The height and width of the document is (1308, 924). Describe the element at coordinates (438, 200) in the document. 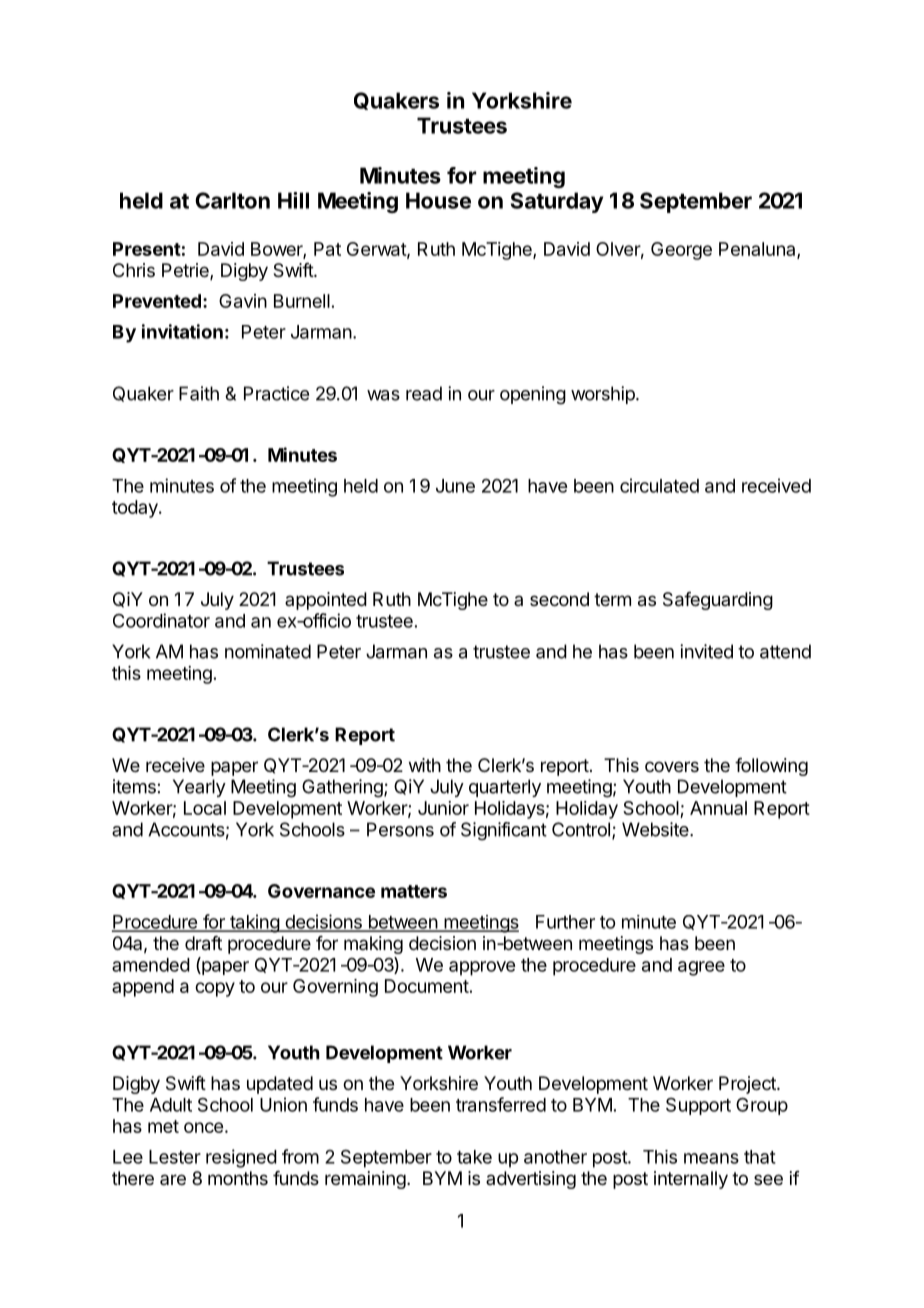

I see `House` at that location.
